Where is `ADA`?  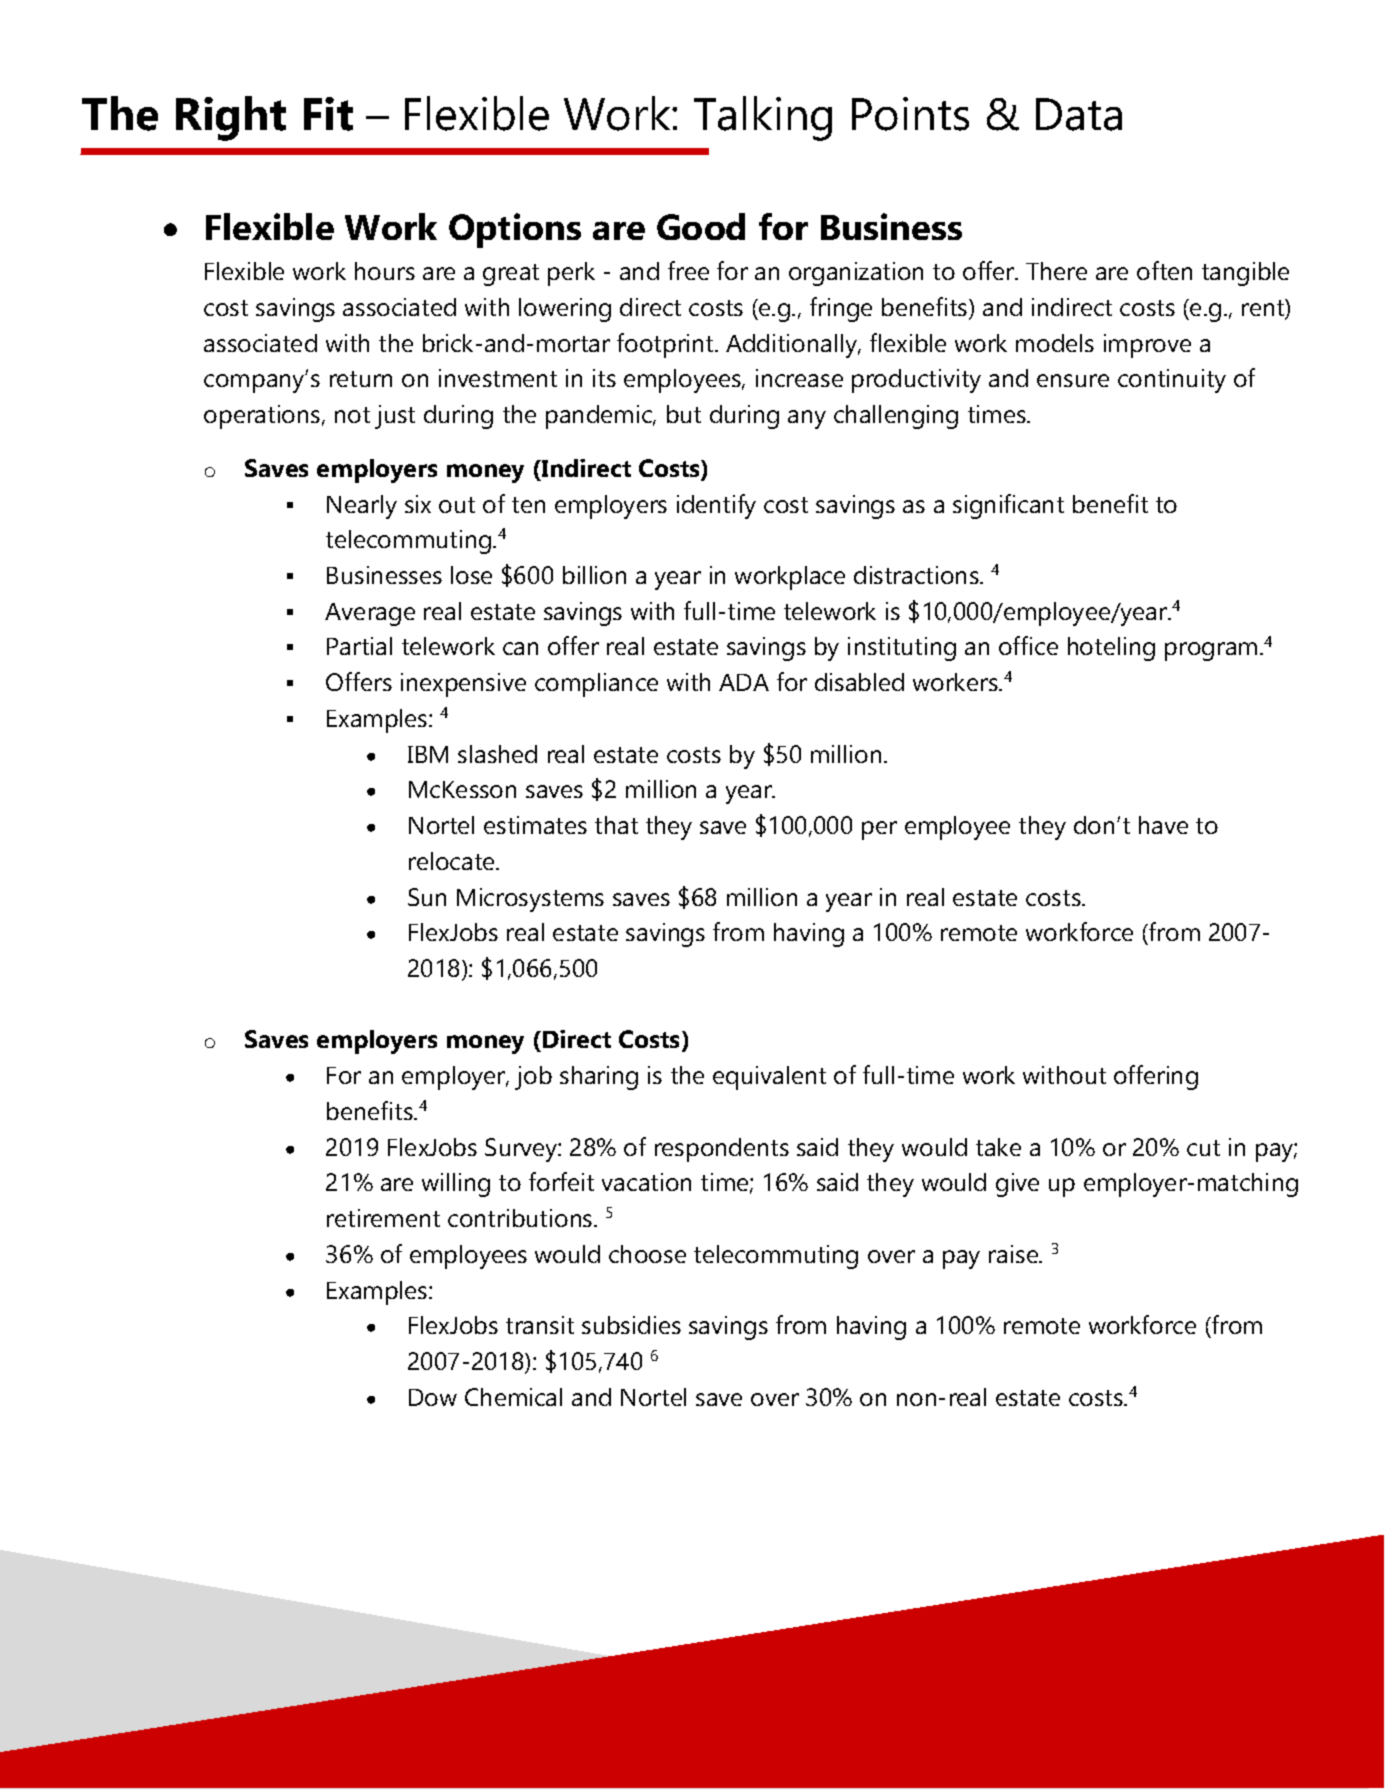
ADA is located at coordinates (744, 682).
